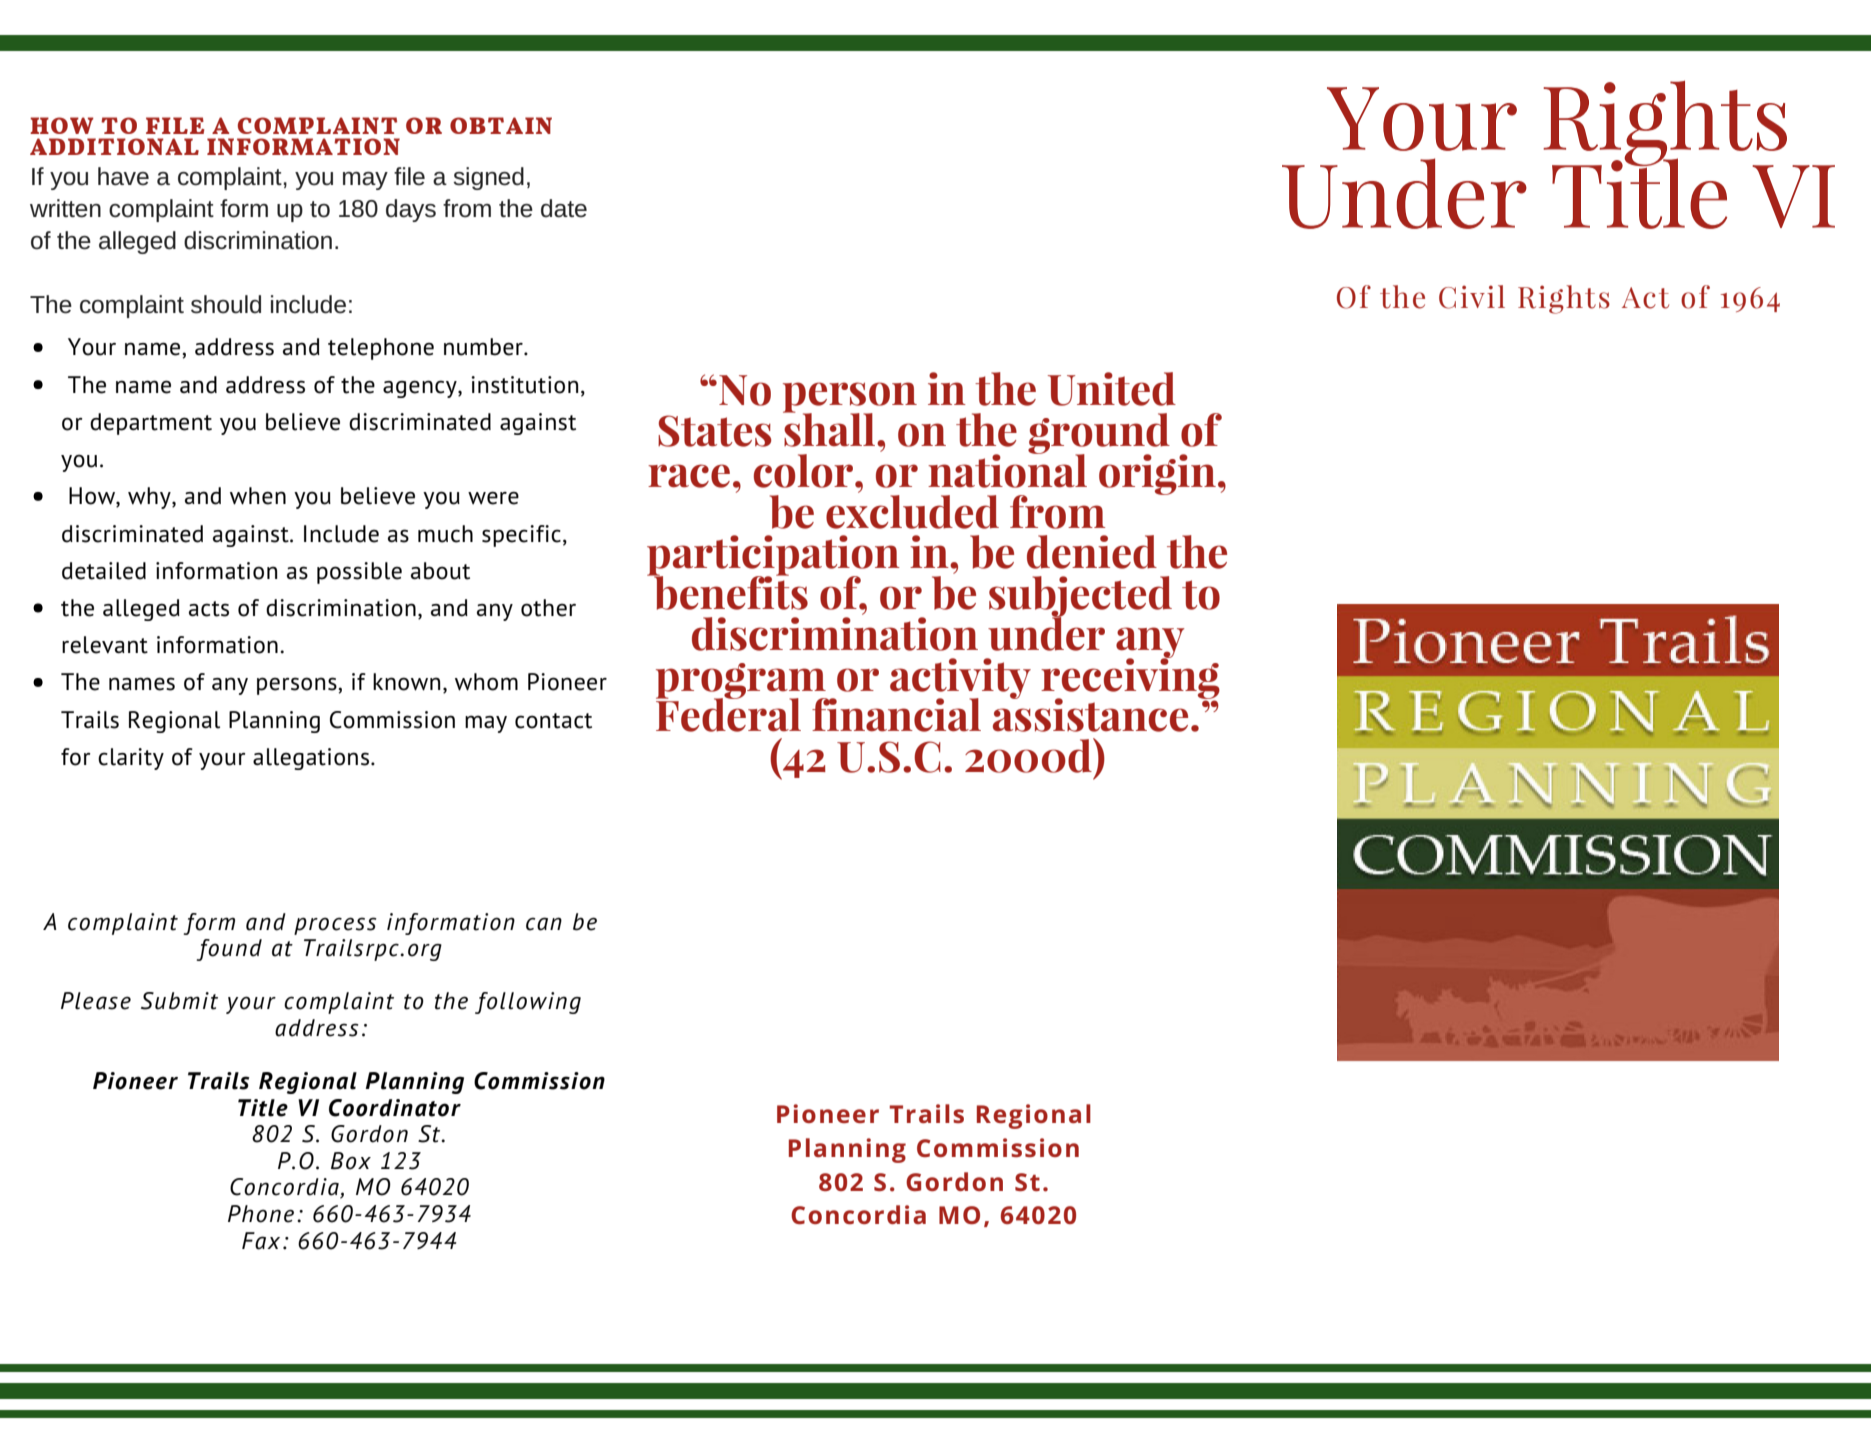 Image resolution: width=1871 pixels, height=1446 pixels. I want to click on following, so click(528, 1003).
